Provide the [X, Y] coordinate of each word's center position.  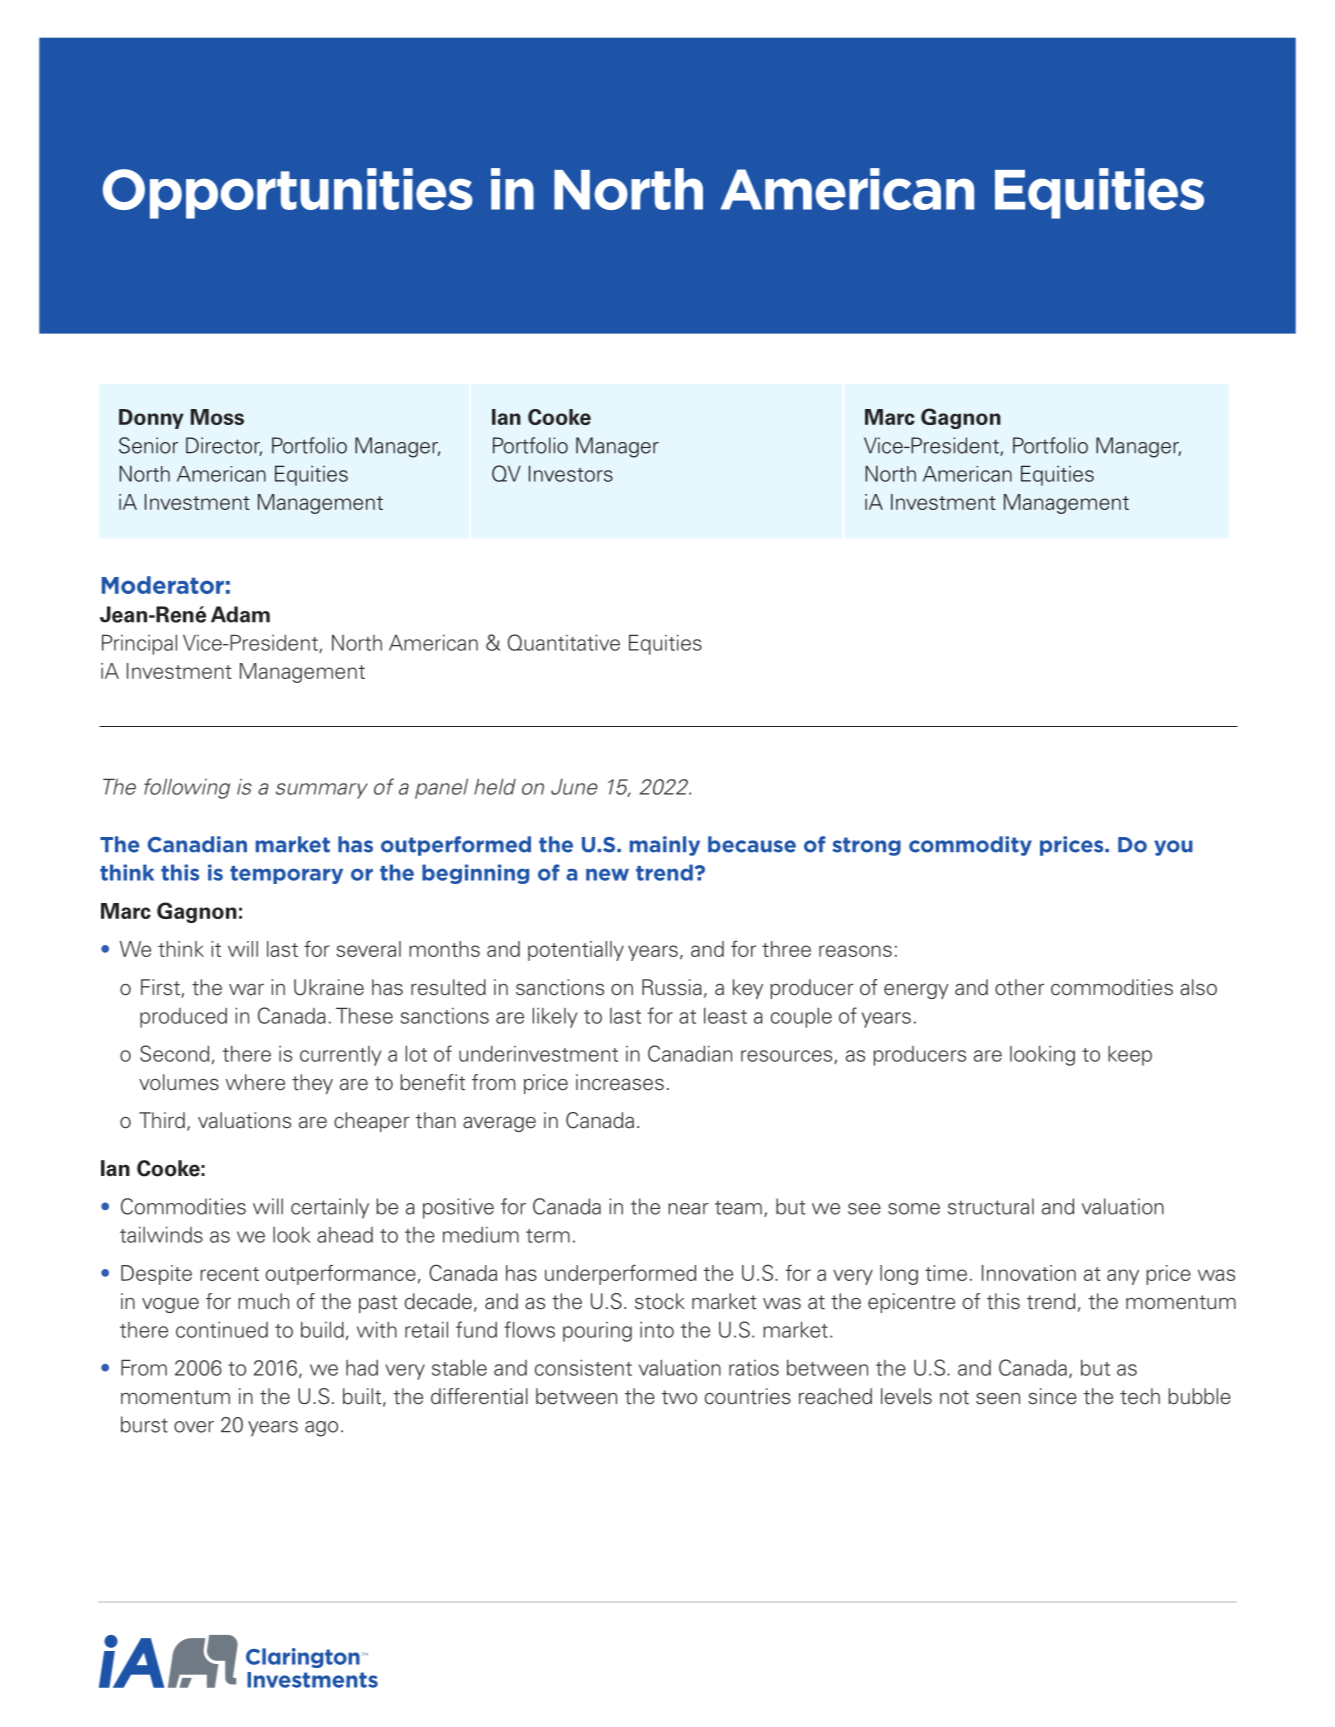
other [1019, 987]
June [574, 787]
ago [321, 1429]
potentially [576, 951]
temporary [286, 875]
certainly [330, 1208]
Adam [240, 614]
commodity [970, 846]
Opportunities [288, 193]
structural [991, 1206]
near [688, 1209]
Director [224, 446]
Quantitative [563, 642]
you [1173, 848]
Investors [571, 473]
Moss [217, 417]
